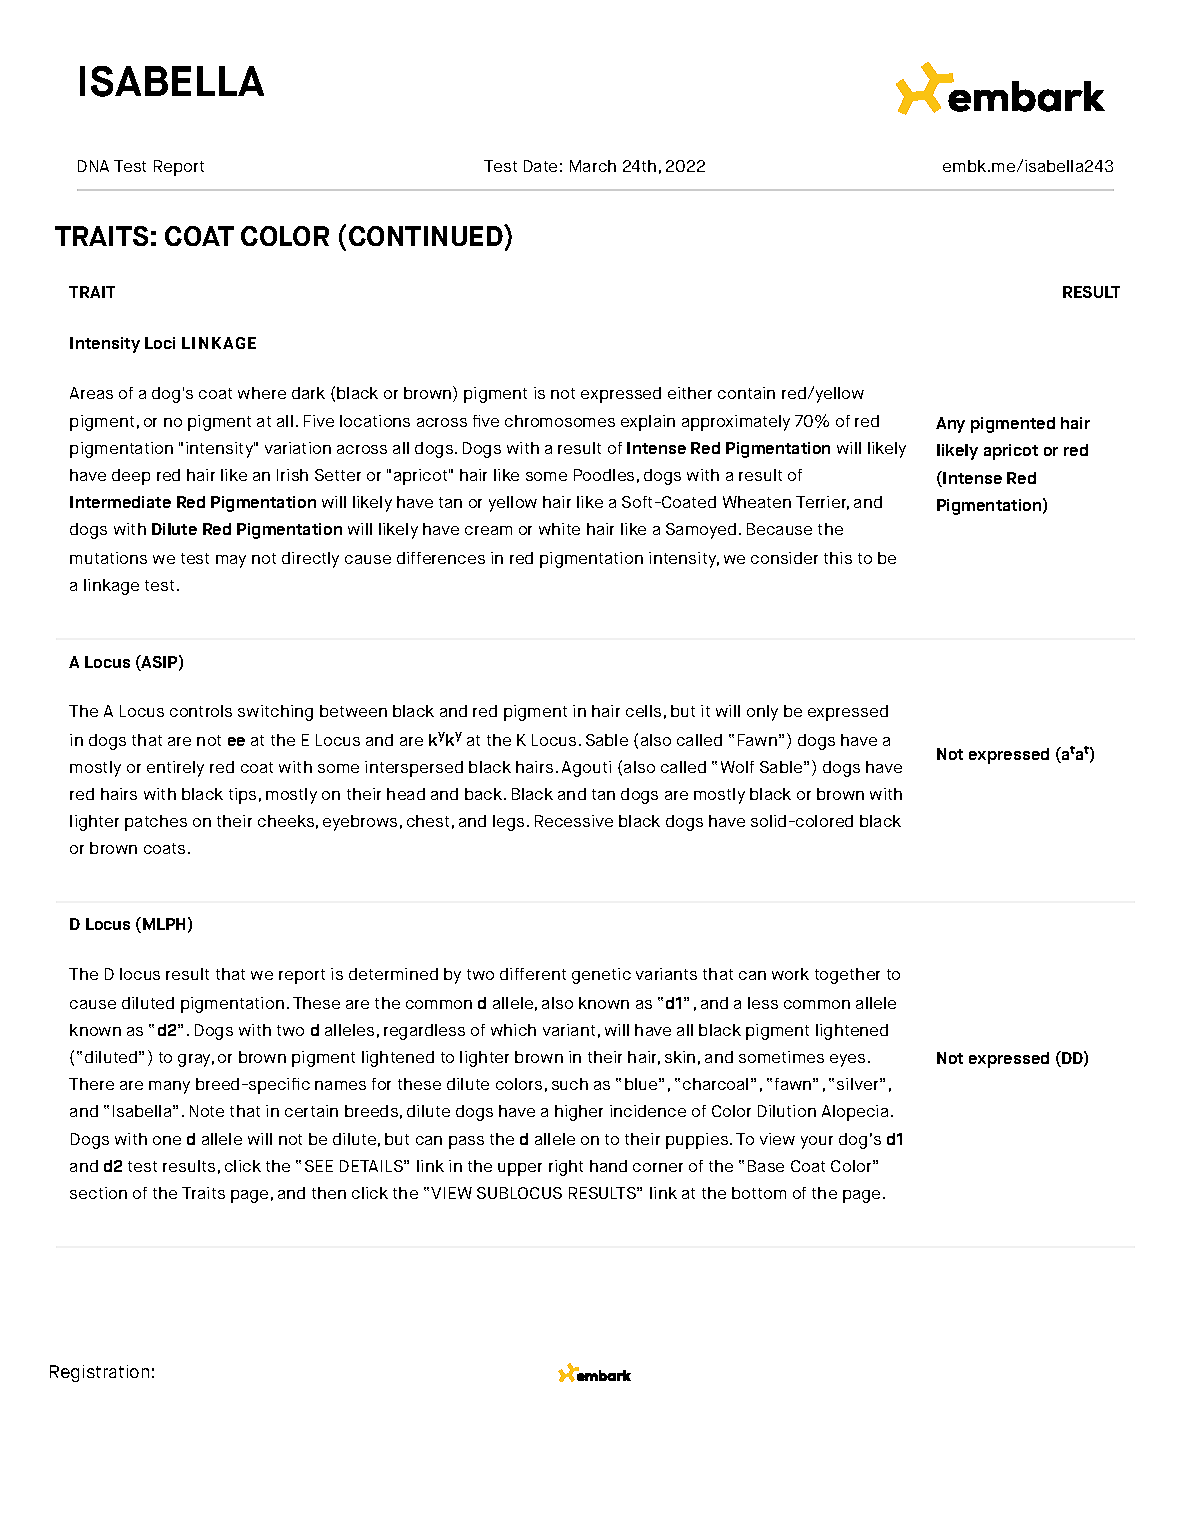 This image has width=1189, height=1539. I want to click on approximately, so click(736, 423).
